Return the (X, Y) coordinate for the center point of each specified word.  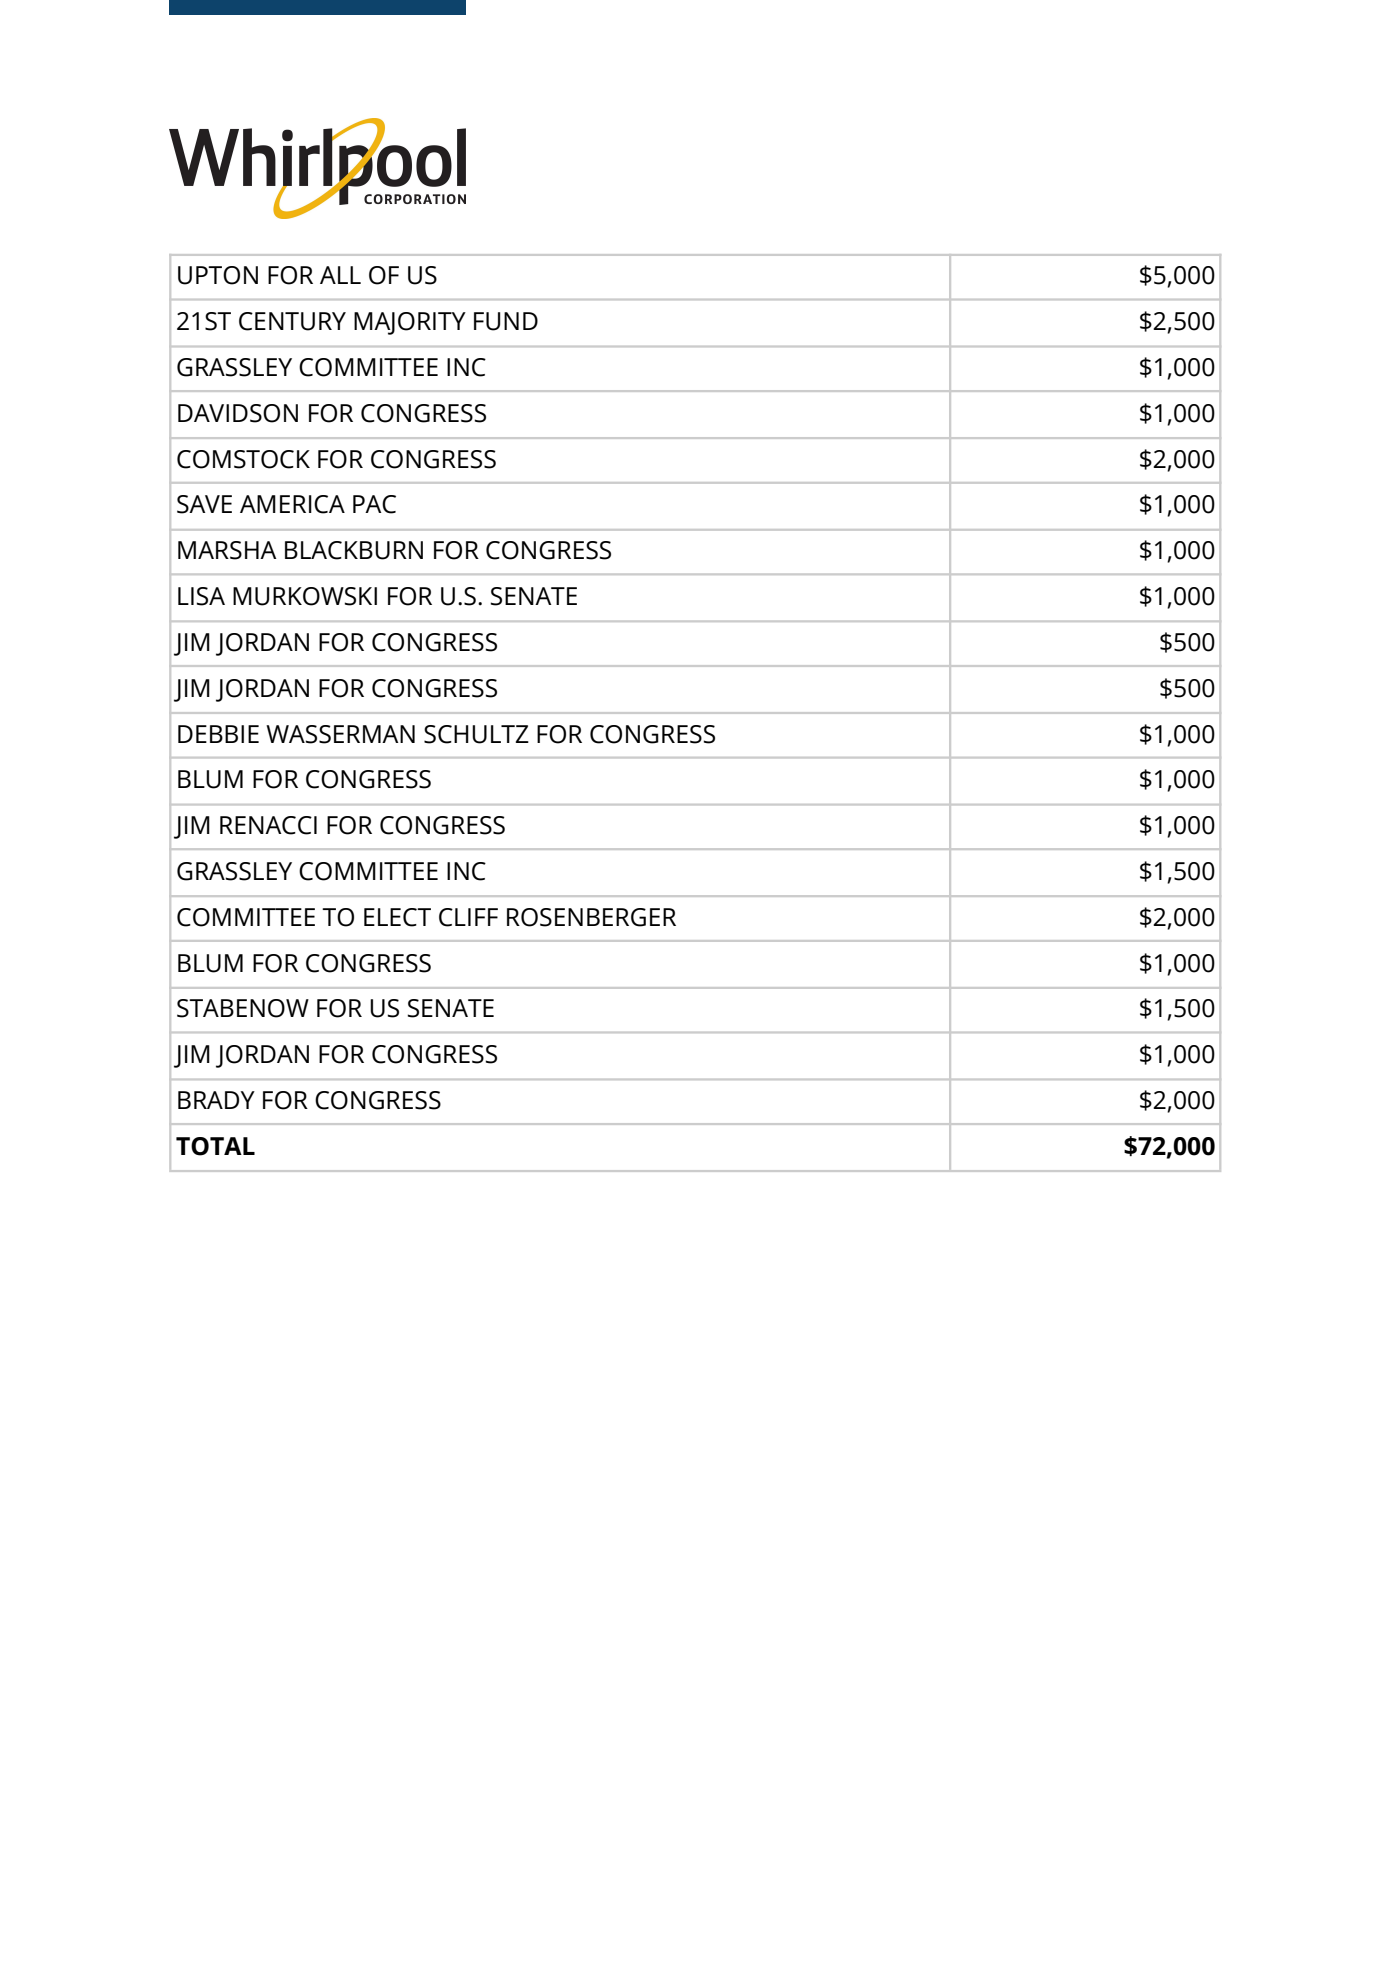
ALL (340, 275)
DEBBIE (218, 734)
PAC (374, 504)
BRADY (216, 1100)
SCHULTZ (476, 734)
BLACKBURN (354, 550)
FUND (506, 321)
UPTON (218, 275)
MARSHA (227, 550)
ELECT (397, 917)
